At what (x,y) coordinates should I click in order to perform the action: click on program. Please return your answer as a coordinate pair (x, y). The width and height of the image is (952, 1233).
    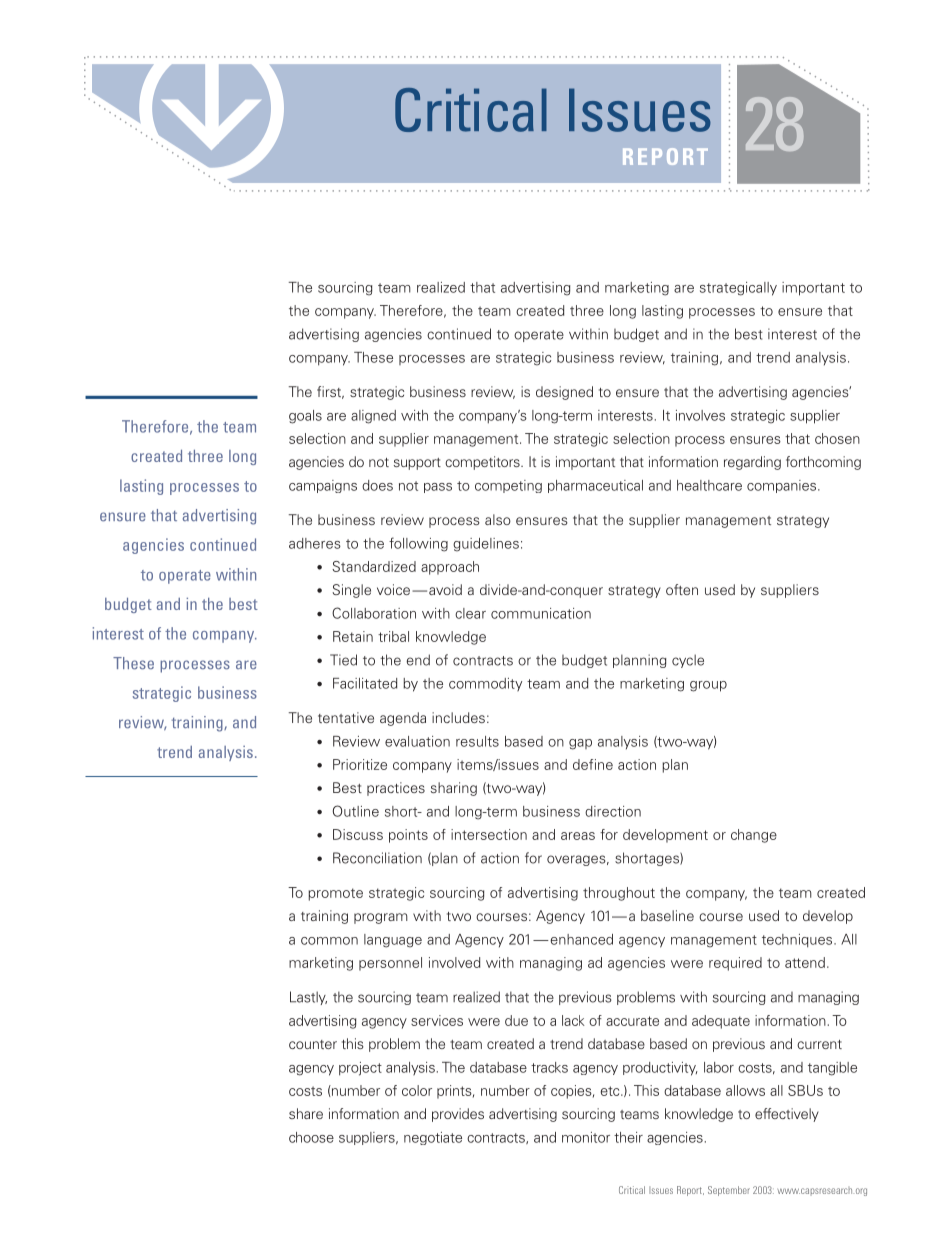
    Looking at the image, I should click on (381, 918).
